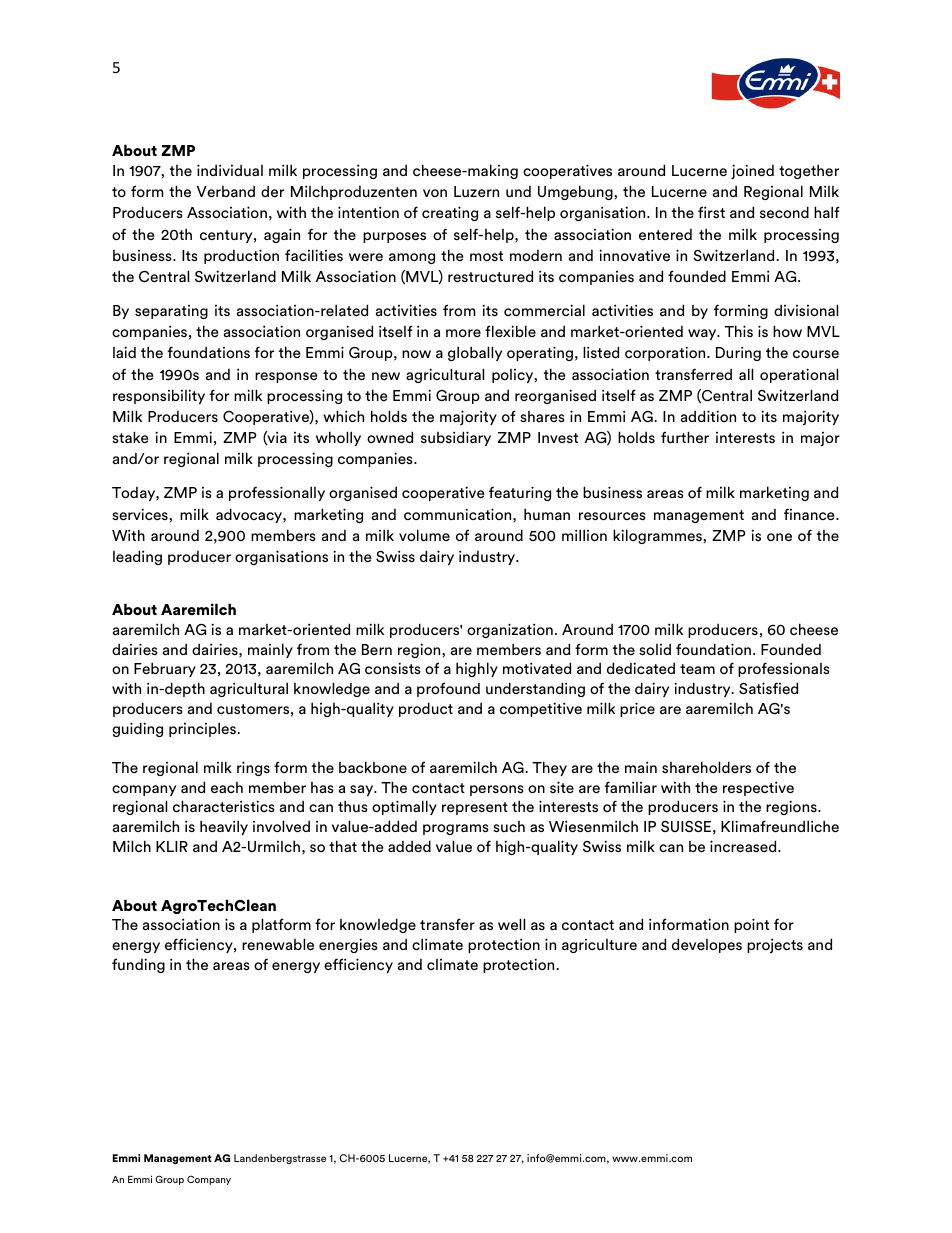 The height and width of the document is (1233, 952). I want to click on von, so click(435, 193).
